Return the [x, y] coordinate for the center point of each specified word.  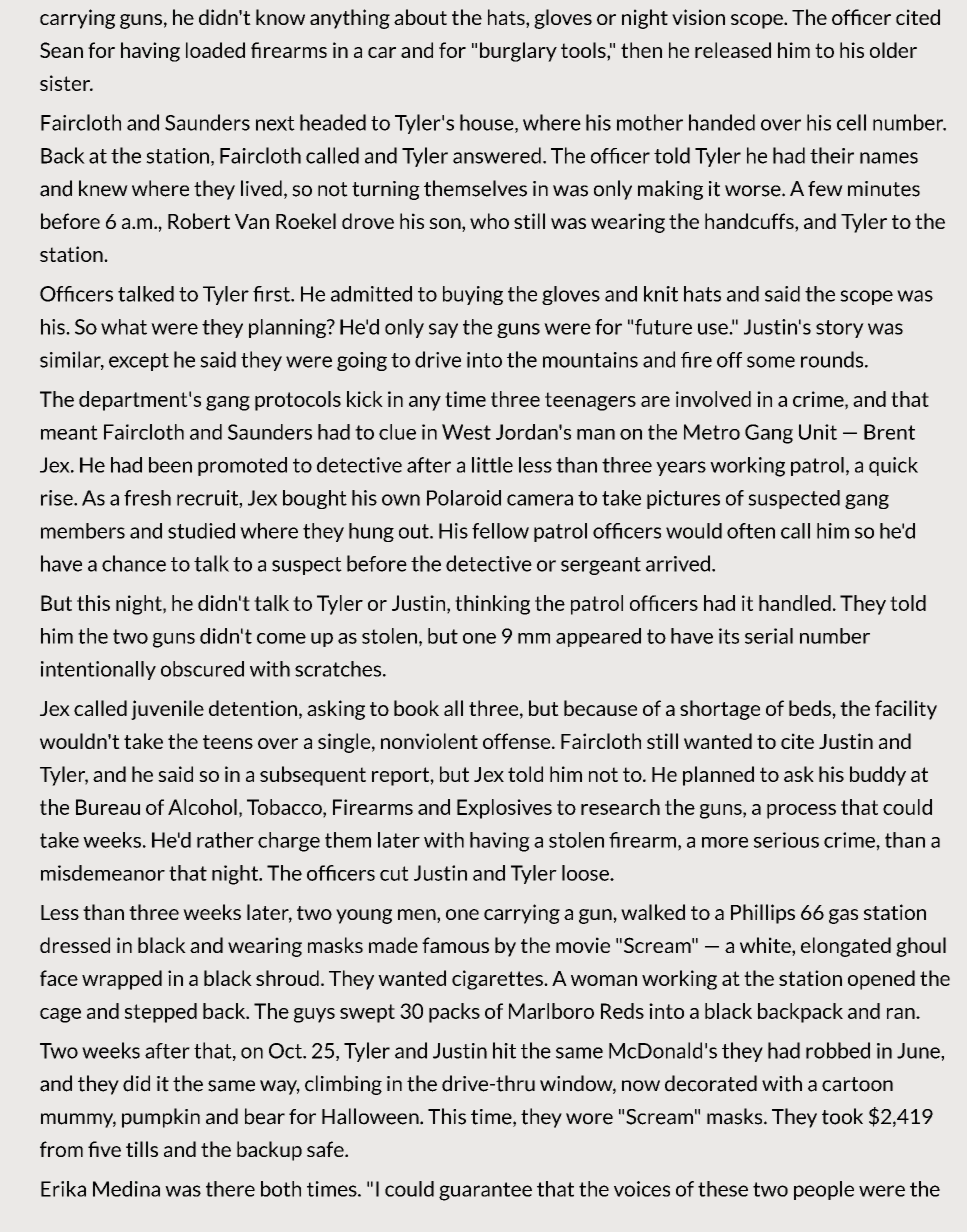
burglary [518, 52]
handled [795, 603]
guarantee [485, 1191]
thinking [492, 605]
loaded [215, 50]
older [893, 50]
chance [134, 563]
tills [142, 1149]
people [824, 1190]
